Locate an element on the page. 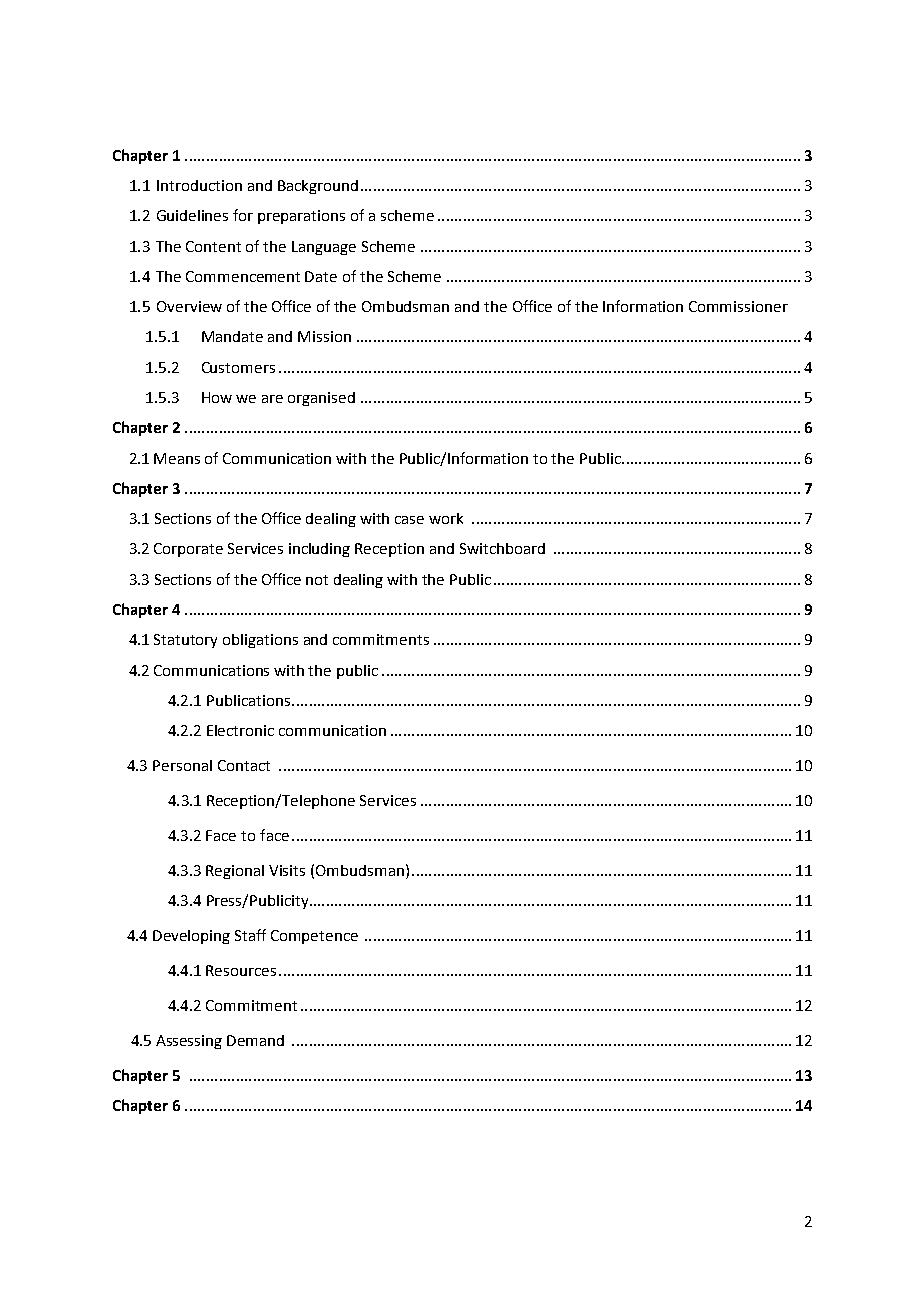 This page has width=924, height=1308. Contact is located at coordinates (244, 765).
